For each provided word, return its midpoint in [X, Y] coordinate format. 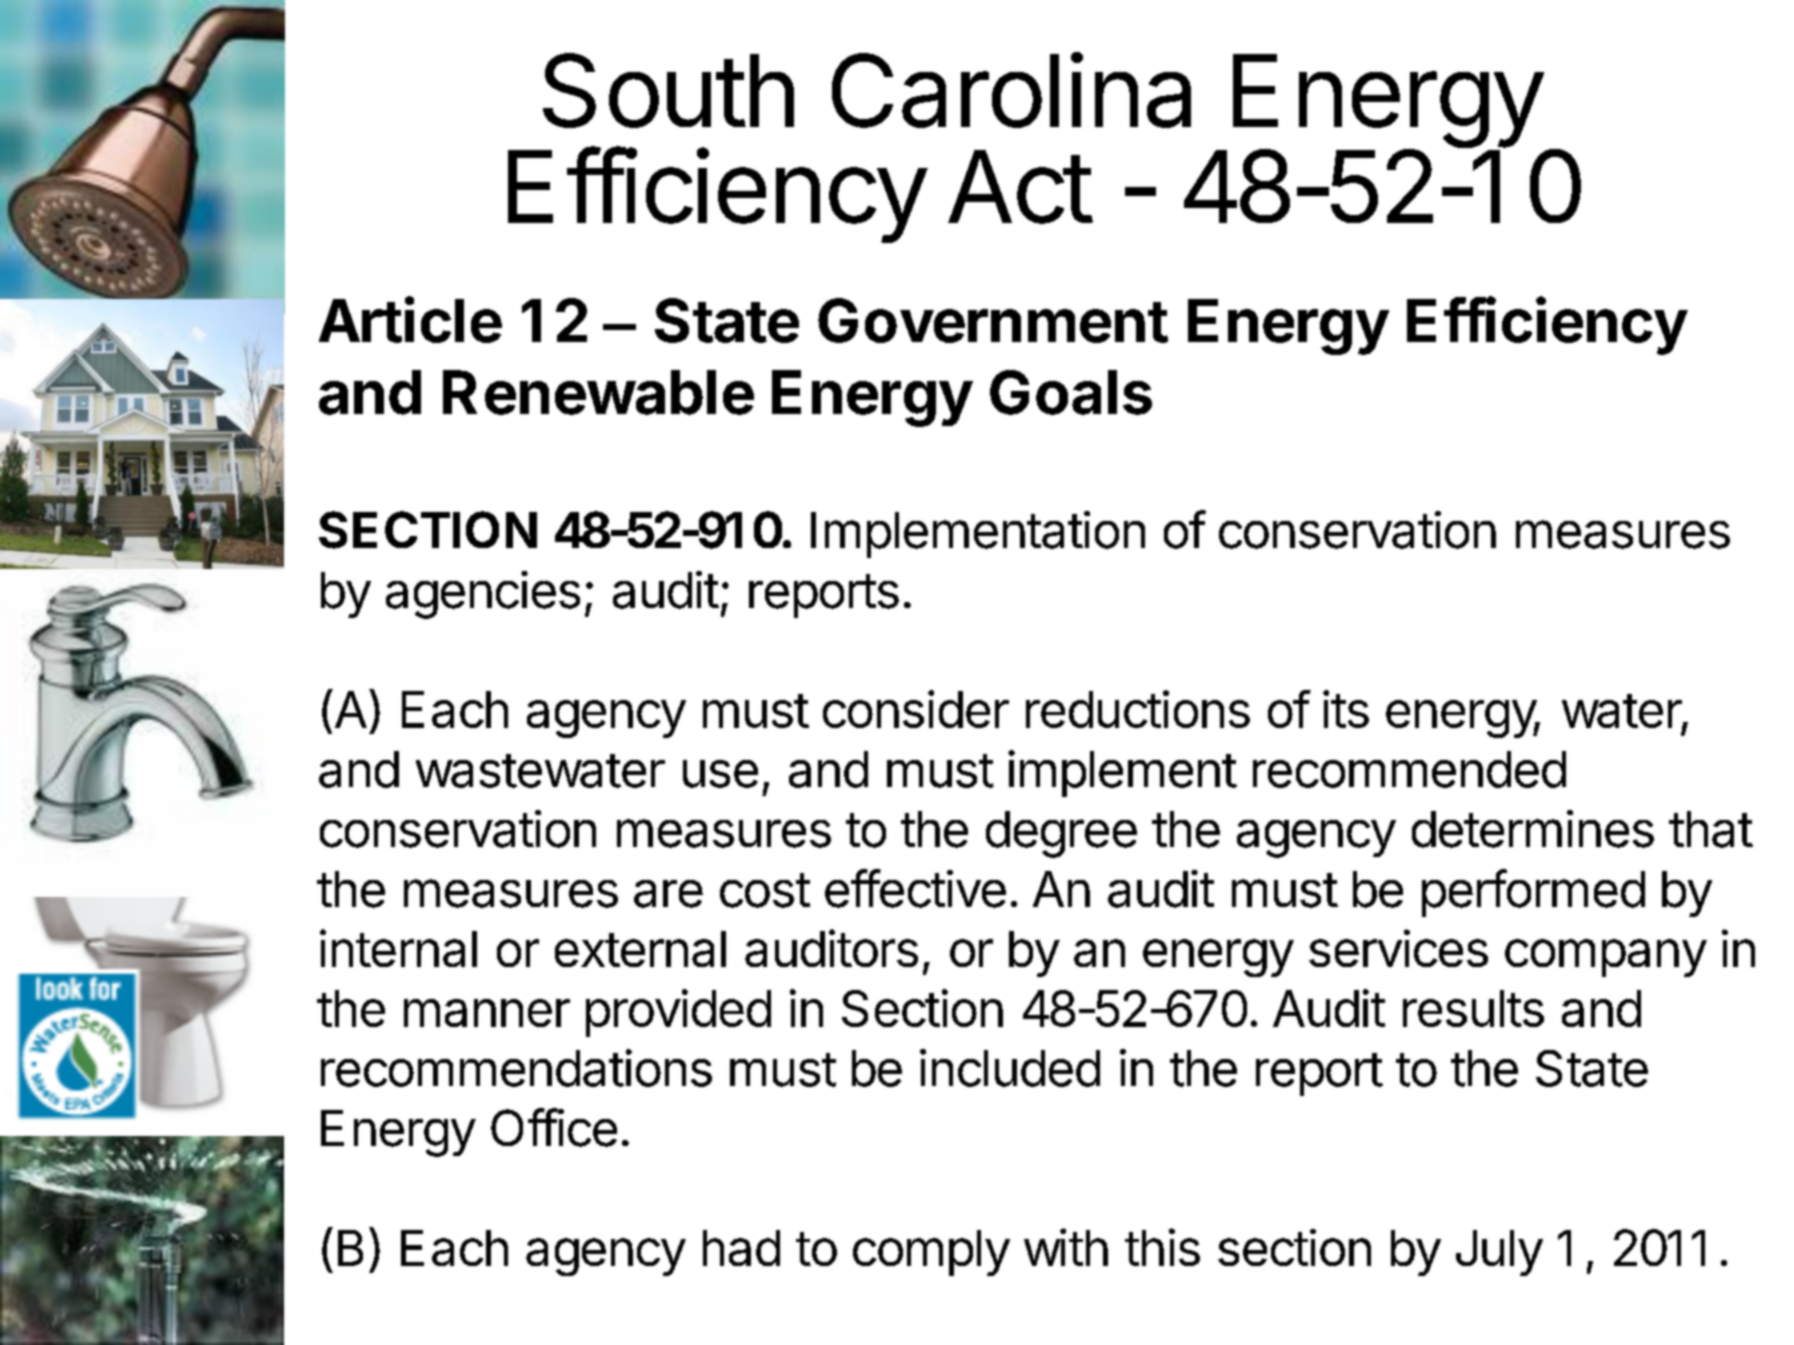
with [1066, 1247]
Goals [1071, 392]
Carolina [1011, 90]
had [741, 1248]
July [1499, 1253]
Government [993, 320]
